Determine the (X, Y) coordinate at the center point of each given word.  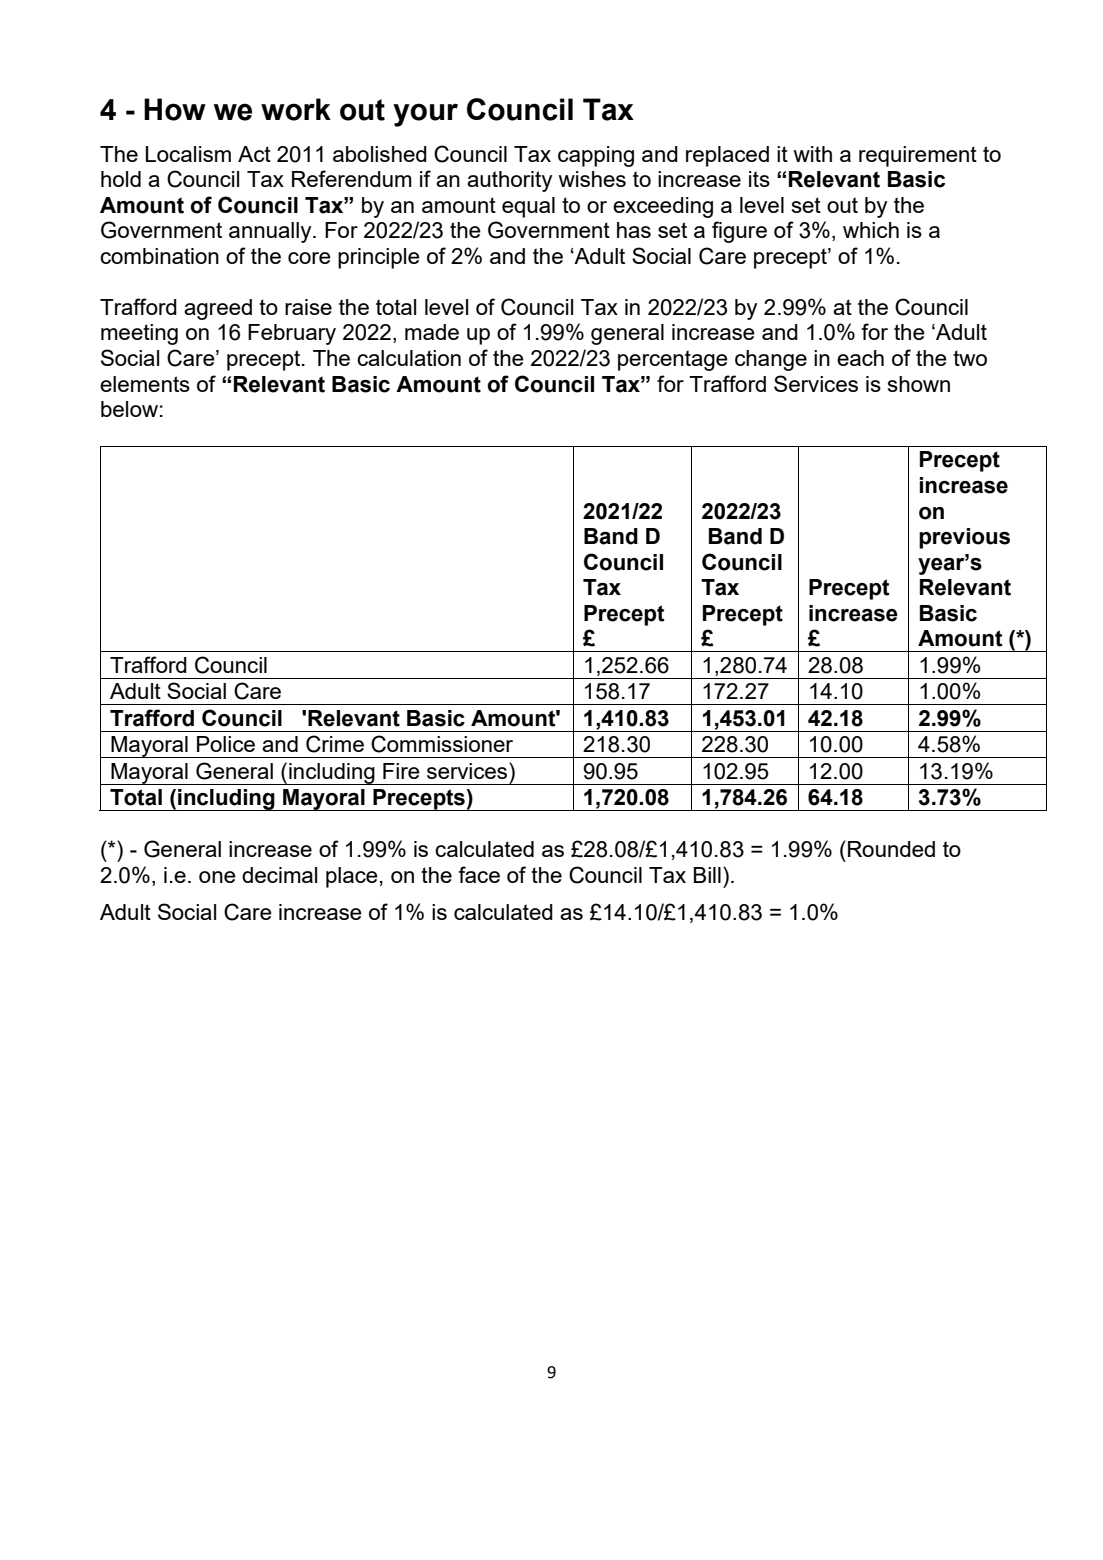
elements (145, 384)
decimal (279, 875)
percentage (673, 360)
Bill (707, 875)
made (432, 332)
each (860, 358)
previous (964, 538)
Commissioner (442, 744)
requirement (918, 156)
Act (254, 154)
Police (226, 744)
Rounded (891, 849)
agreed (218, 309)
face (479, 874)
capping (596, 156)
